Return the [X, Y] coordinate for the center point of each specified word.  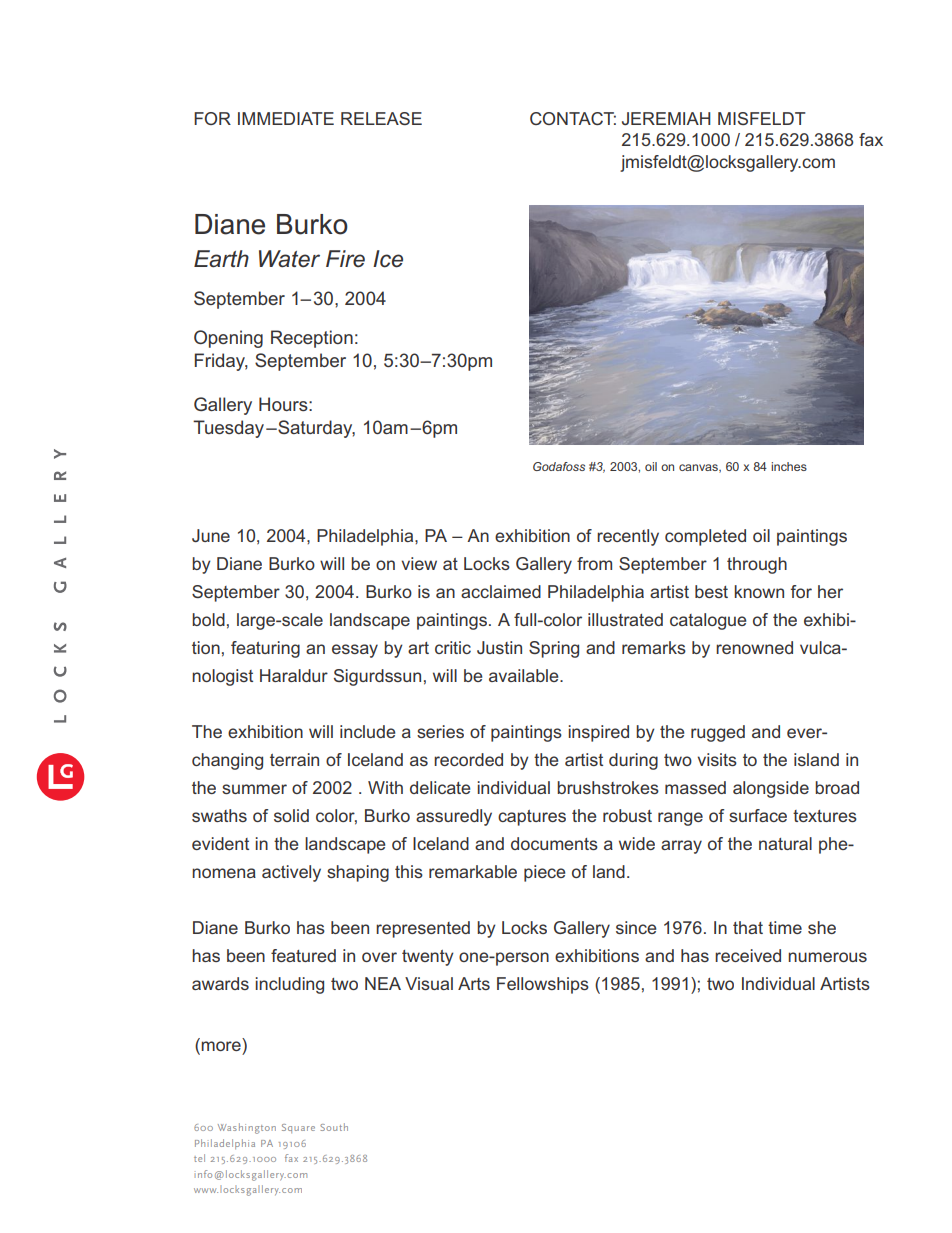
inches [789, 466]
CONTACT [573, 118]
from [594, 563]
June [211, 535]
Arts [474, 983]
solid [291, 815]
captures [532, 818]
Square [298, 1128]
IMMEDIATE [286, 118]
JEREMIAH [666, 118]
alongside [771, 789]
